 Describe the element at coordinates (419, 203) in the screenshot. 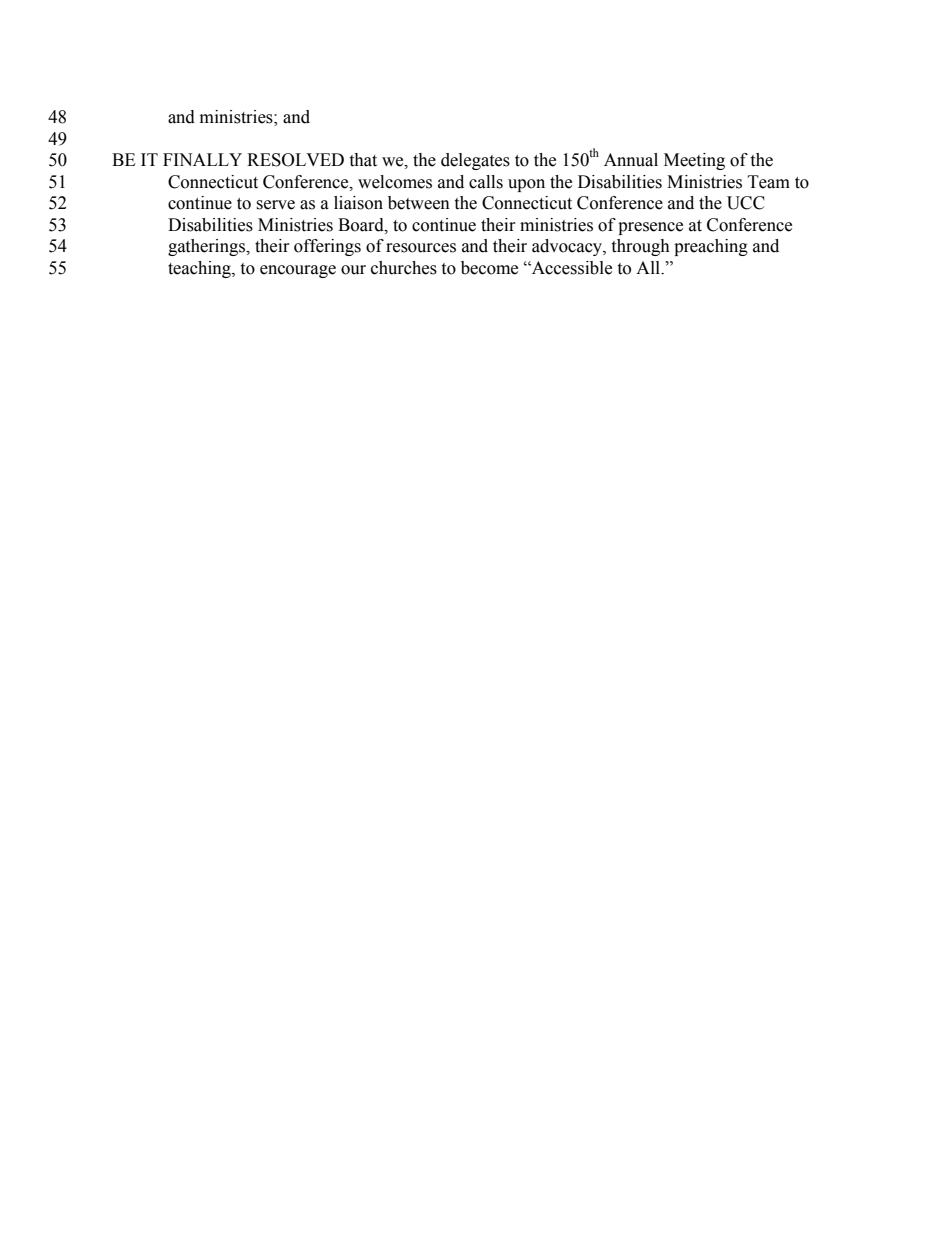

I see `between` at that location.
